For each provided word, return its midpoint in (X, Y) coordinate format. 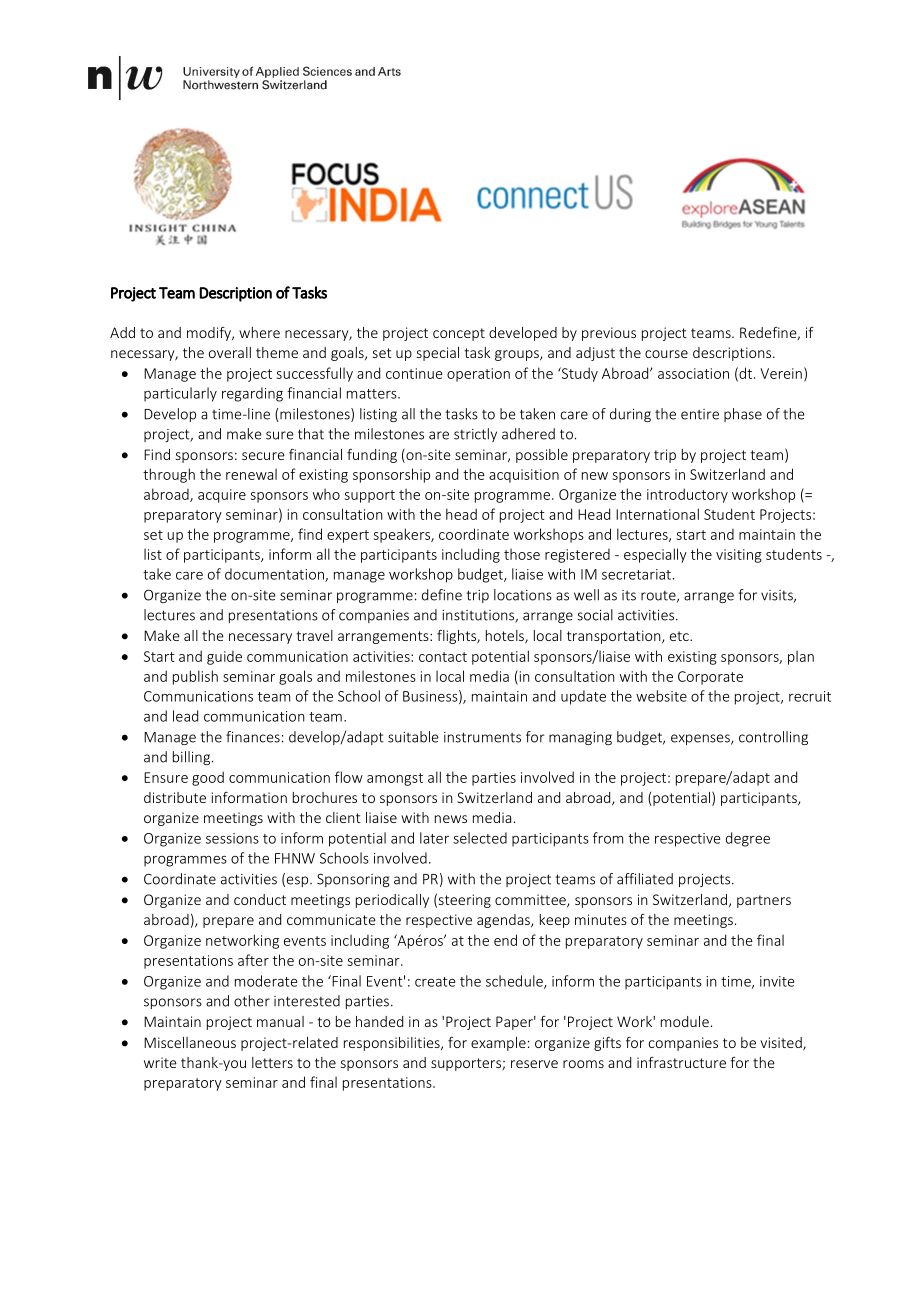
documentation (275, 575)
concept (459, 334)
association (693, 373)
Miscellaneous (190, 1042)
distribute (175, 797)
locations (523, 595)
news (451, 819)
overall (230, 352)
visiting (739, 556)
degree (748, 839)
